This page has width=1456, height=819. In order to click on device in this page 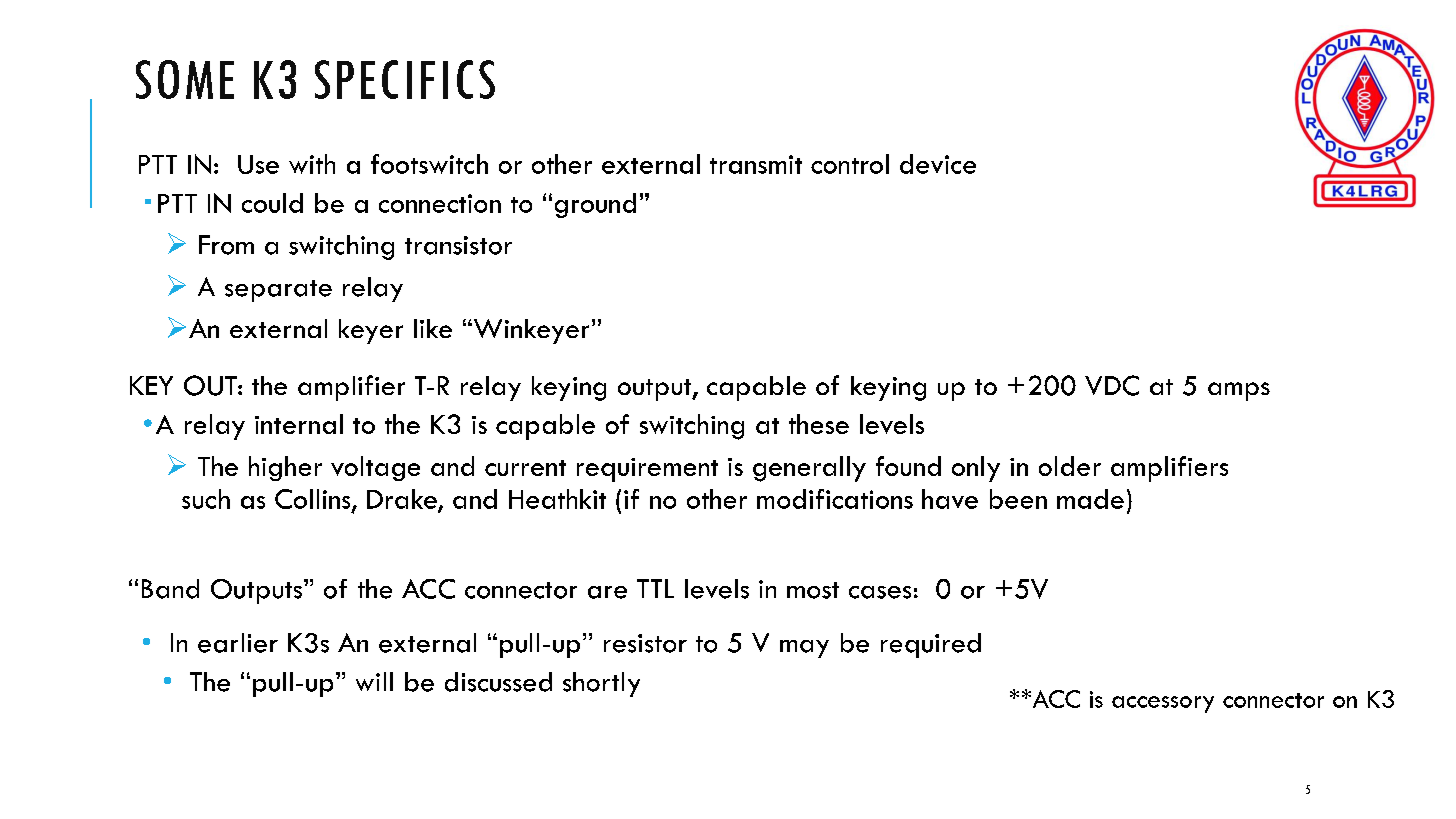, I will do `click(938, 164)`.
